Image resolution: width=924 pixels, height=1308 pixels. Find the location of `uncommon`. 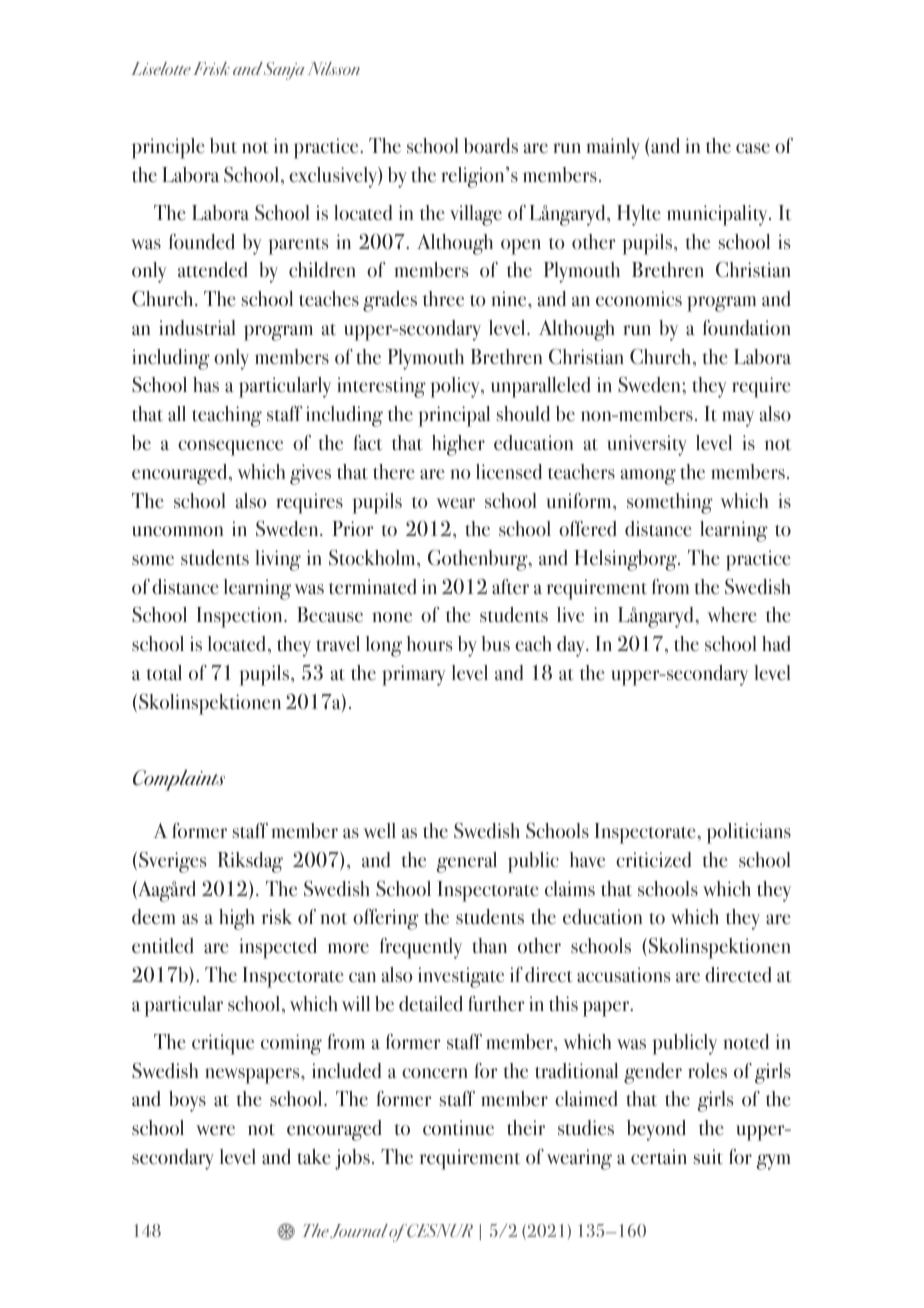

uncommon is located at coordinates (177, 531).
